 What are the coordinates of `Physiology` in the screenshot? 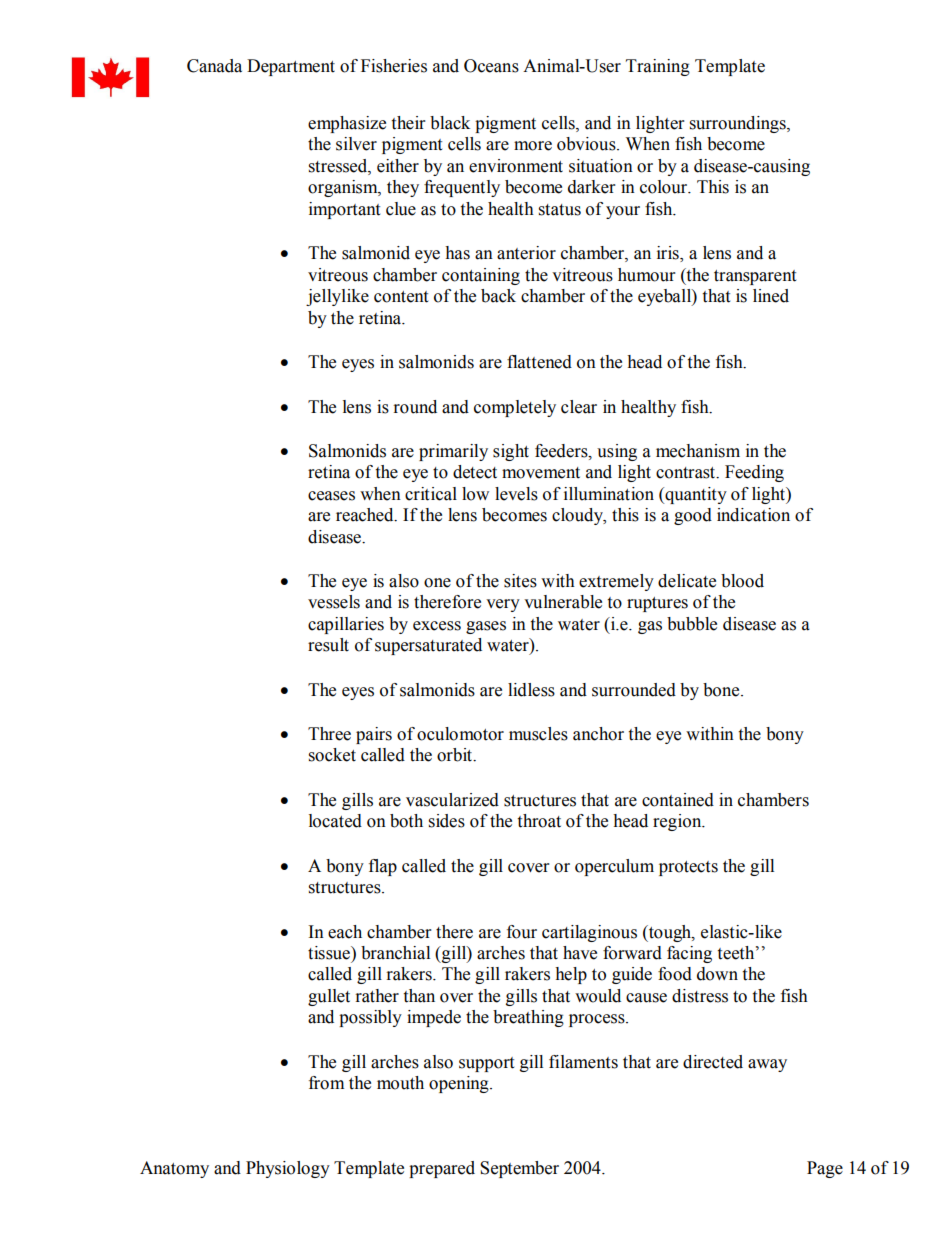 It's located at (288, 1169).
